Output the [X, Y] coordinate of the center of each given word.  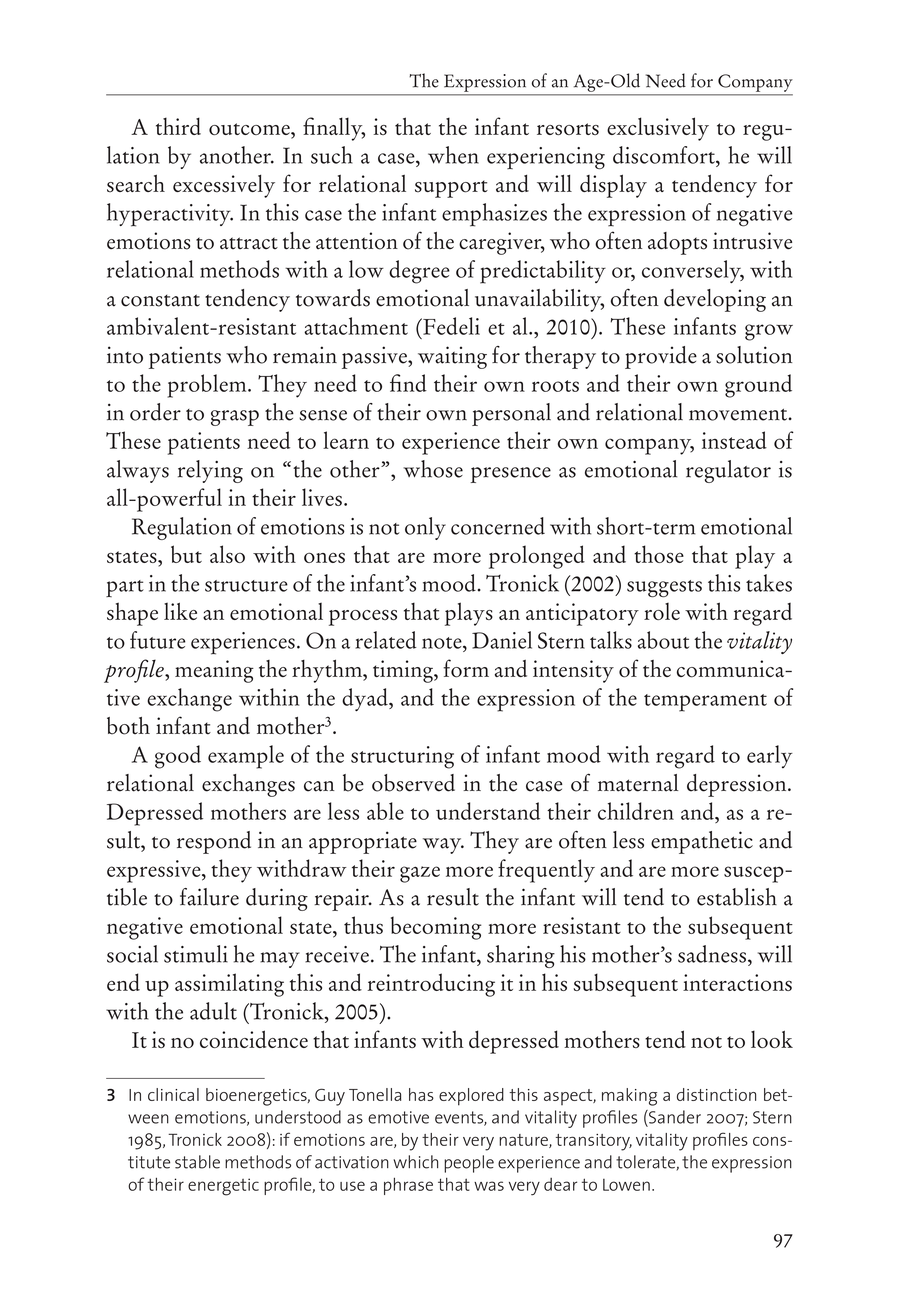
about [663, 640]
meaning [214, 671]
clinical [173, 1094]
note [443, 643]
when [453, 155]
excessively [224, 186]
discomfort [665, 155]
